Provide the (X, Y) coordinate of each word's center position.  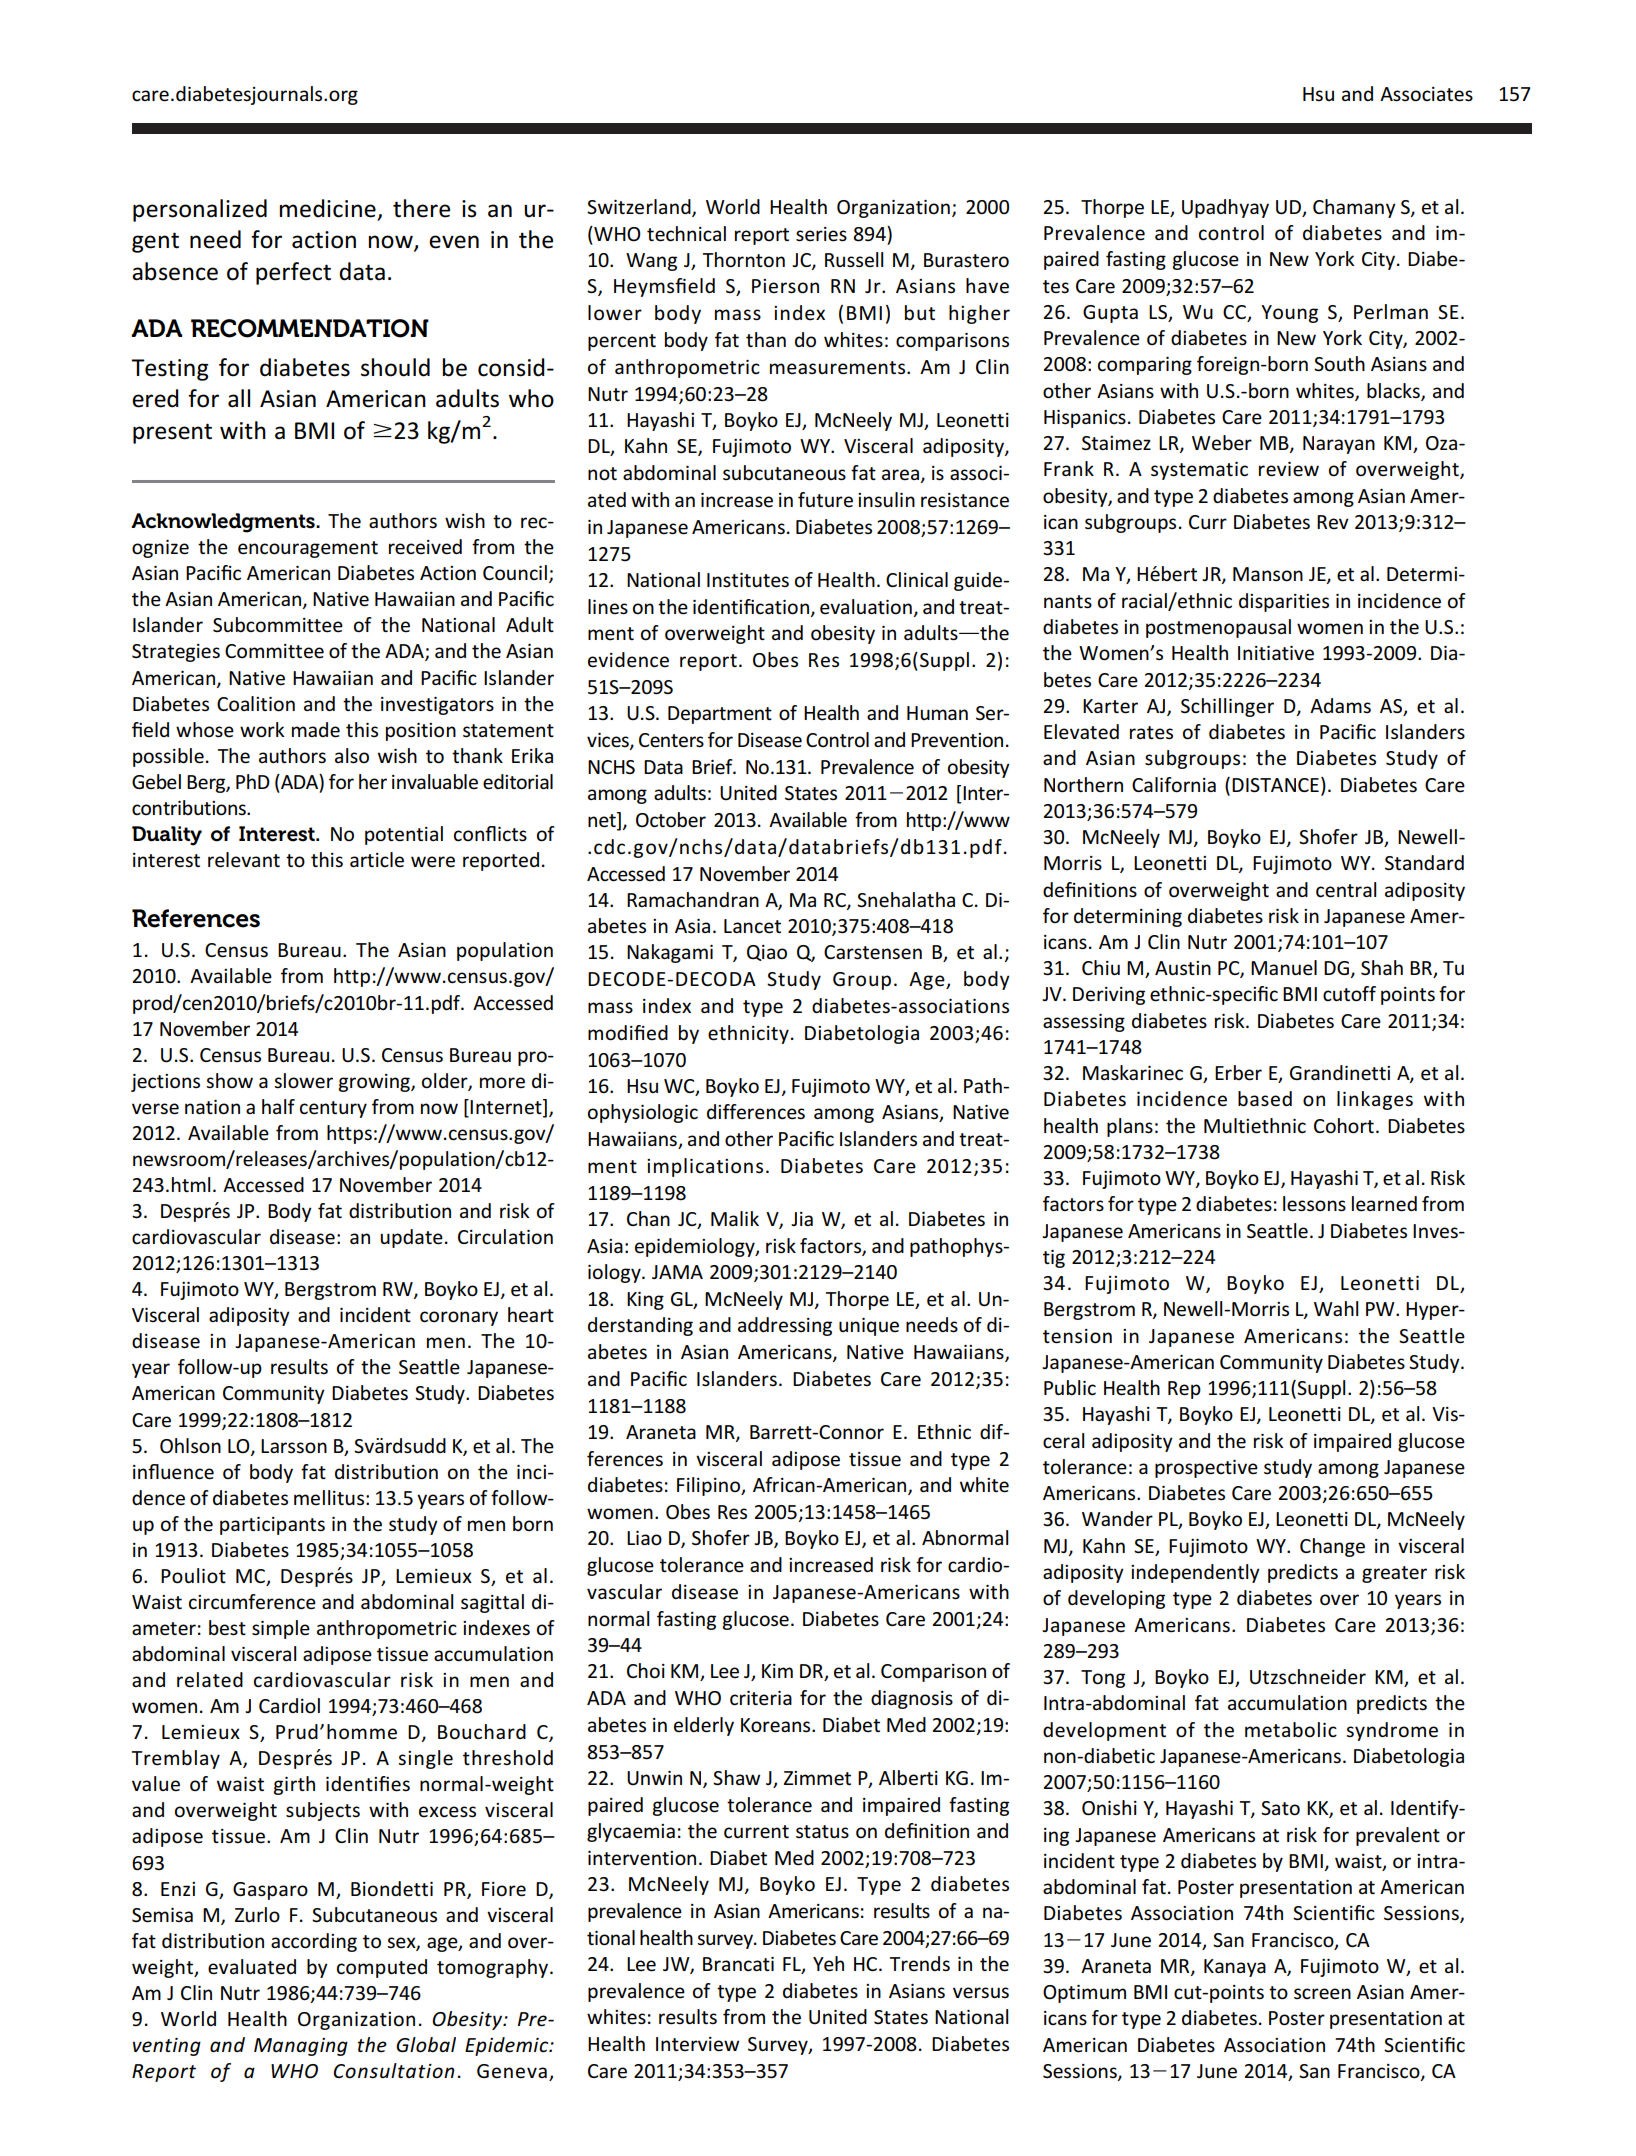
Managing (301, 2047)
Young (1289, 314)
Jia (802, 1219)
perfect (293, 273)
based (1265, 1099)
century (333, 1109)
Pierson (785, 286)
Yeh (828, 1964)
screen (1322, 1994)
